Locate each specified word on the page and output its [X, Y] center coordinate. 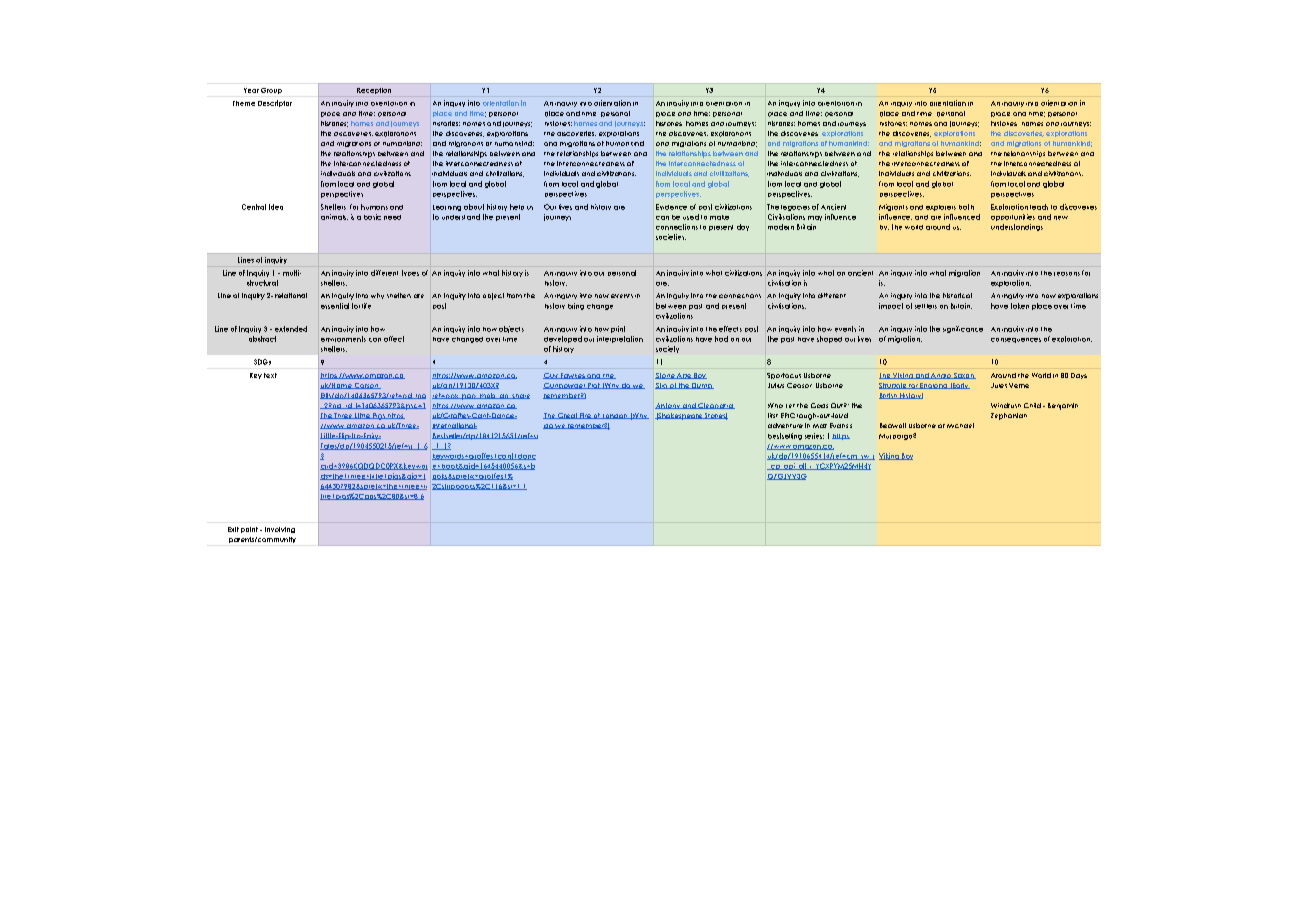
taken [1020, 306]
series [814, 436]
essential [335, 306]
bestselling [785, 436]
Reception [374, 91]
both [966, 207]
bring [576, 306]
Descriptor [275, 103]
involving [280, 530]
